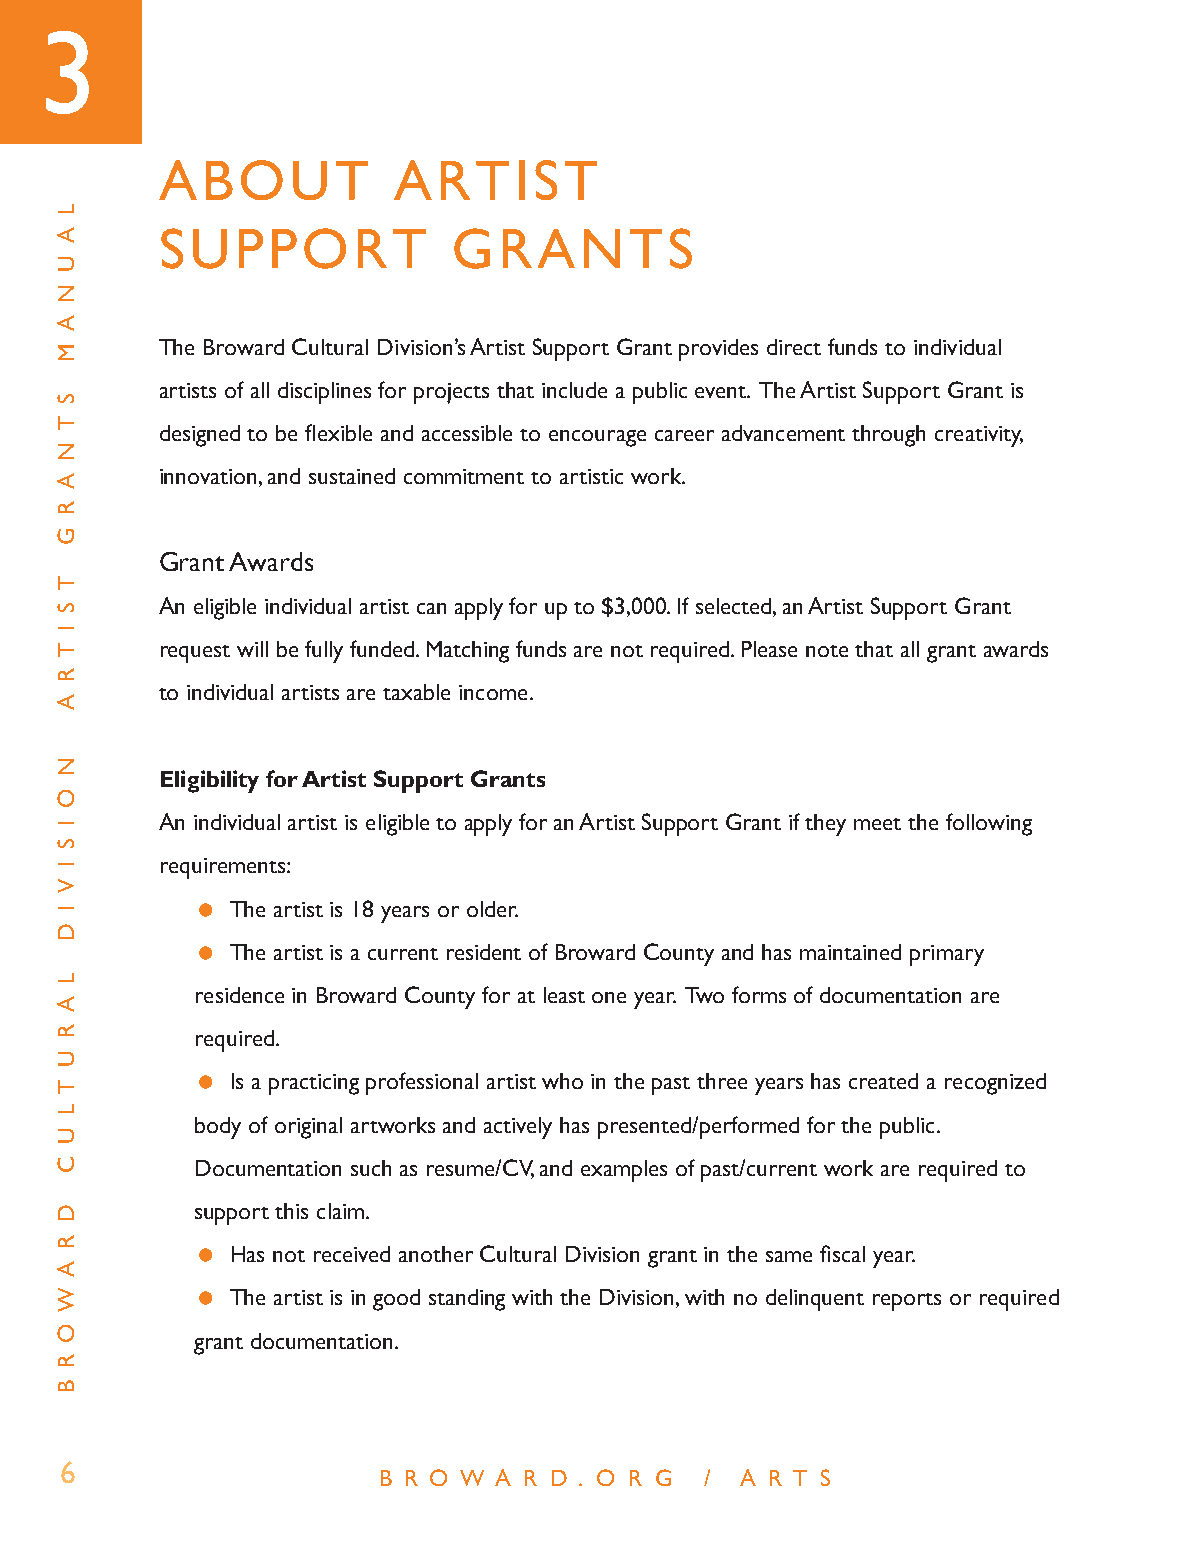 The height and width of the page is (1556, 1202). I want to click on standing, so click(467, 1300).
